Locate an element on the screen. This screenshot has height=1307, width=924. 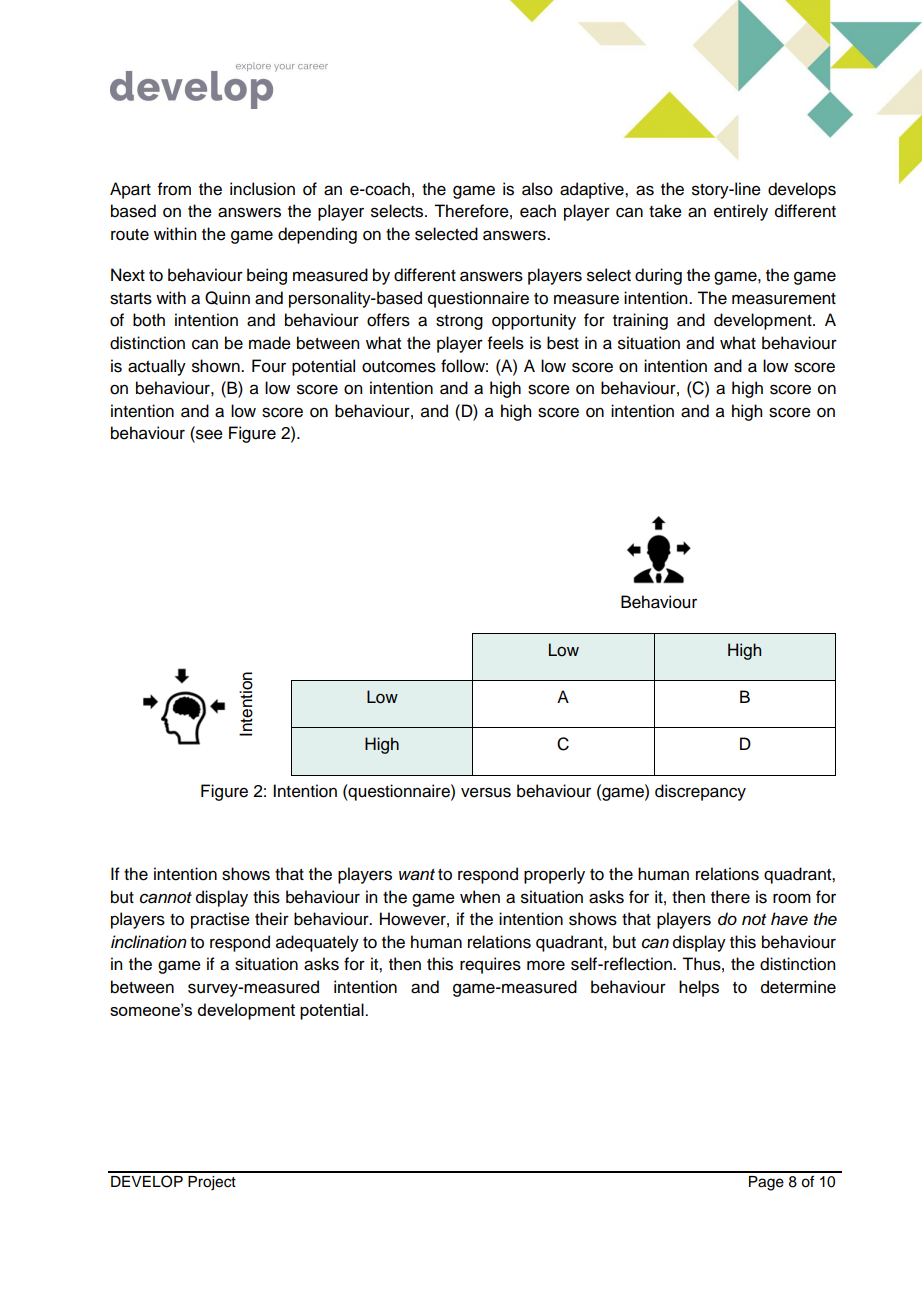
cannot is located at coordinates (166, 898).
